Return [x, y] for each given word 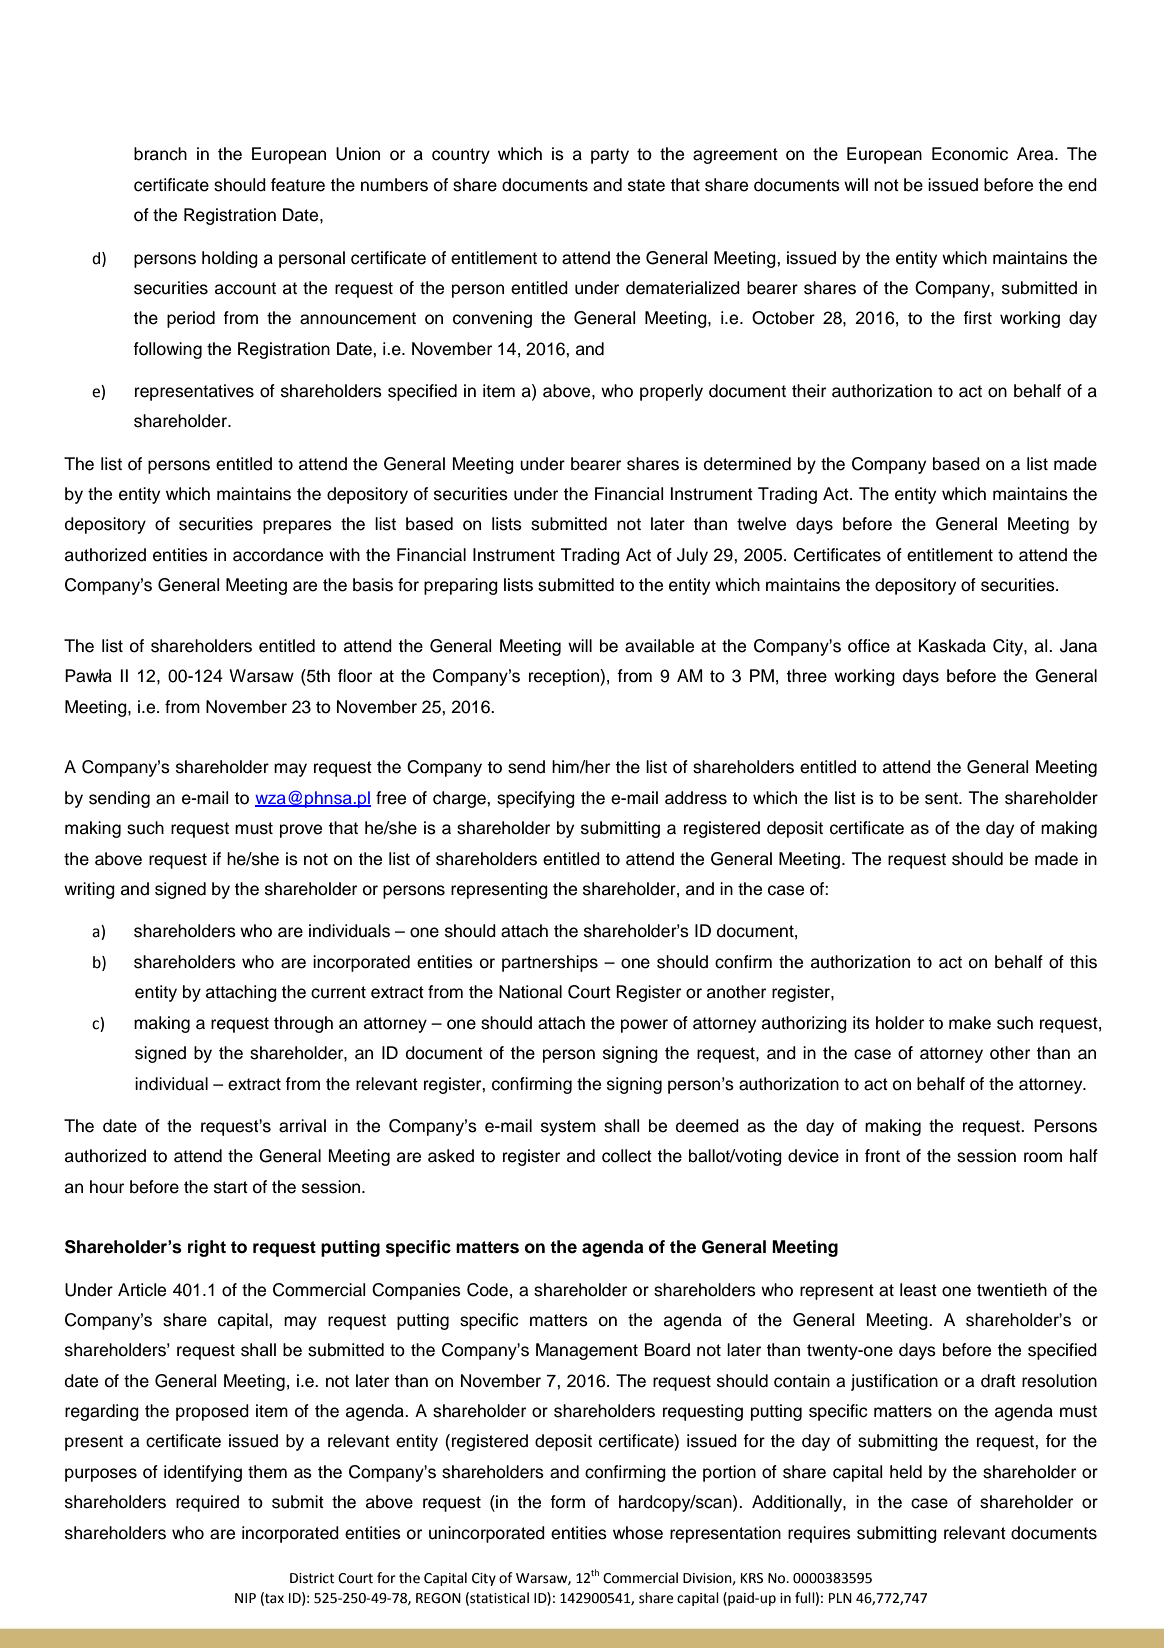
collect [627, 1156]
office [869, 646]
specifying [536, 799]
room [1043, 1157]
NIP [245, 1598]
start [231, 1187]
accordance [278, 555]
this [1083, 962]
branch [160, 154]
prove [301, 831]
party [610, 156]
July [692, 556]
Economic [970, 154]
